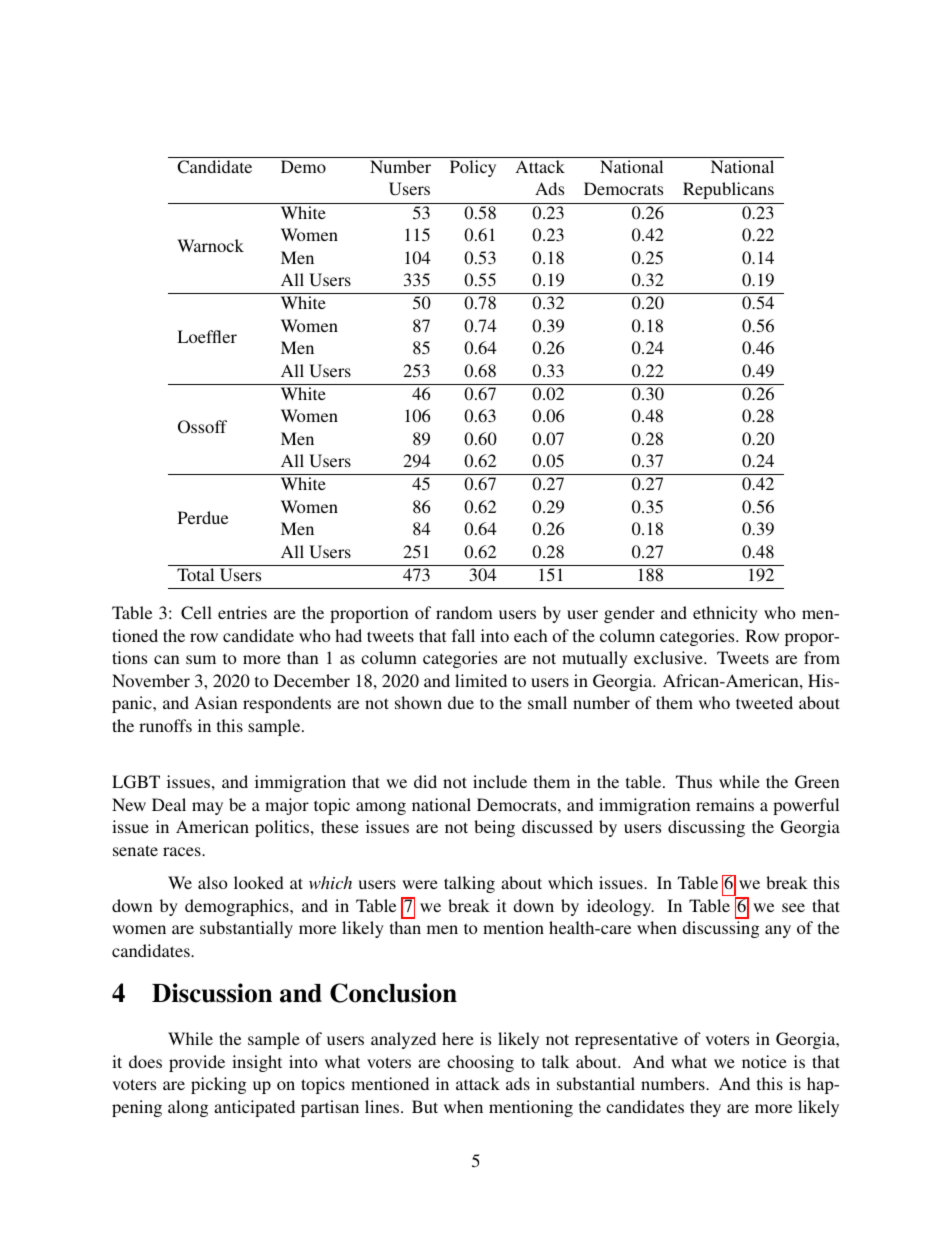 The image size is (952, 1233). Describe the element at coordinates (464, 612) in the screenshot. I see `random` at that location.
